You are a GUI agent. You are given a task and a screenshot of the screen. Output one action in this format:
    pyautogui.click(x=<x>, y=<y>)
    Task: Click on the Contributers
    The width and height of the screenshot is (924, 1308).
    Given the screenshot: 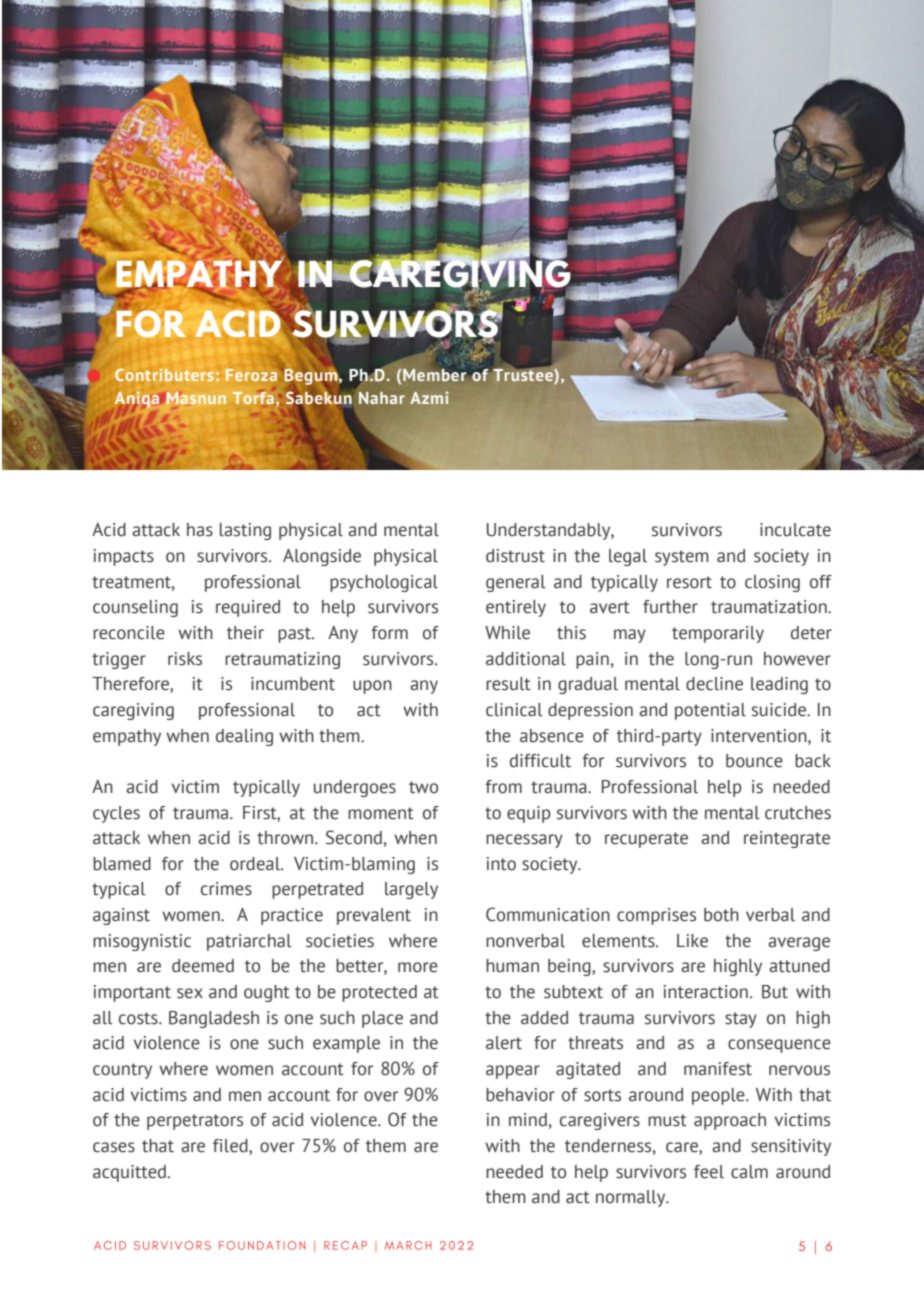 What is the action you would take?
    pyautogui.click(x=164, y=375)
